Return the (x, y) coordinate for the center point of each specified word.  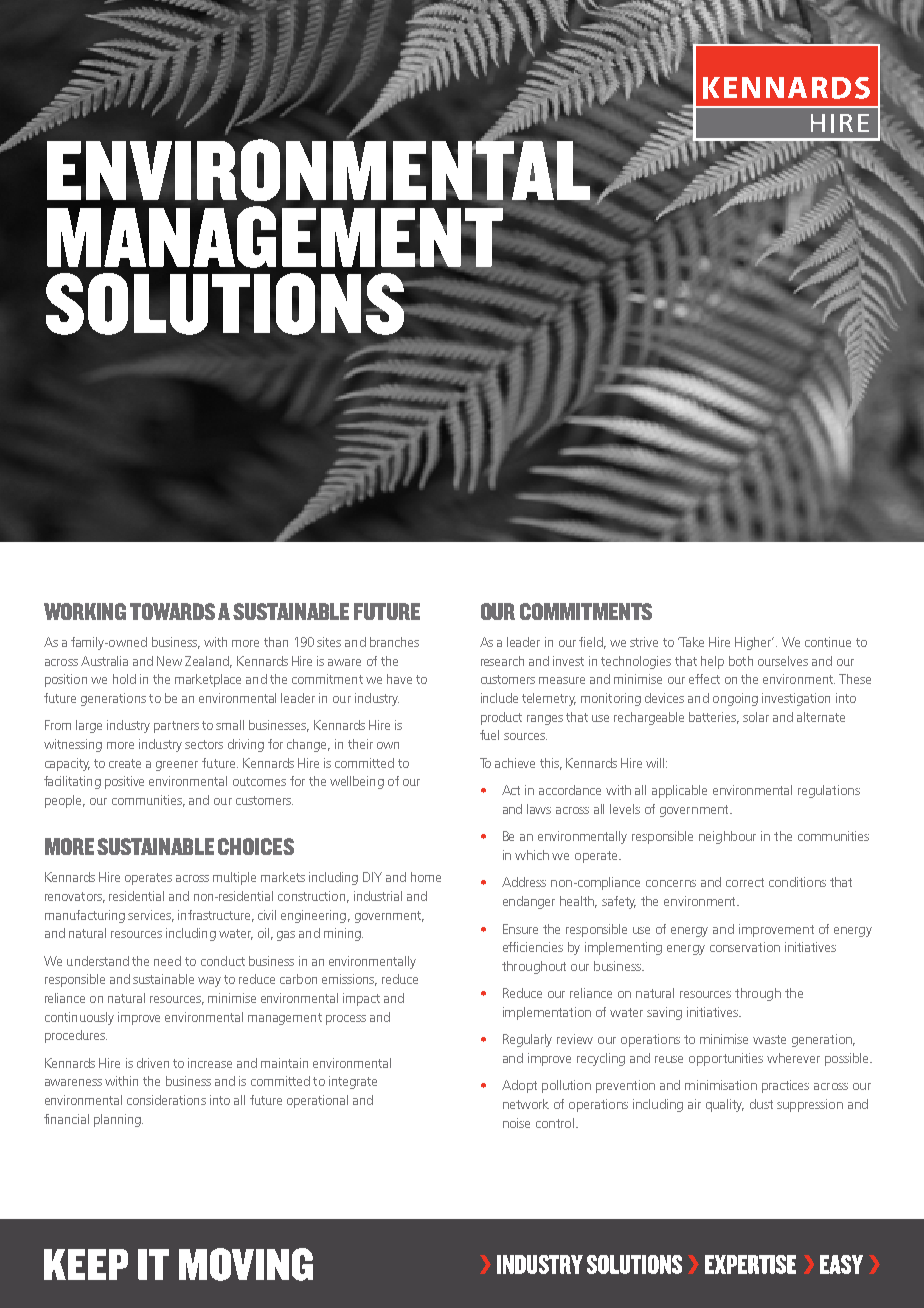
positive (124, 782)
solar (756, 717)
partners (176, 727)
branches (394, 642)
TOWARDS (172, 611)
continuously (79, 1018)
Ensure (520, 929)
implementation (547, 1013)
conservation (745, 947)
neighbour (727, 837)
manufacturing (85, 916)
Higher (754, 643)
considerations (166, 1100)
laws (539, 809)
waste (769, 1039)
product (501, 718)
